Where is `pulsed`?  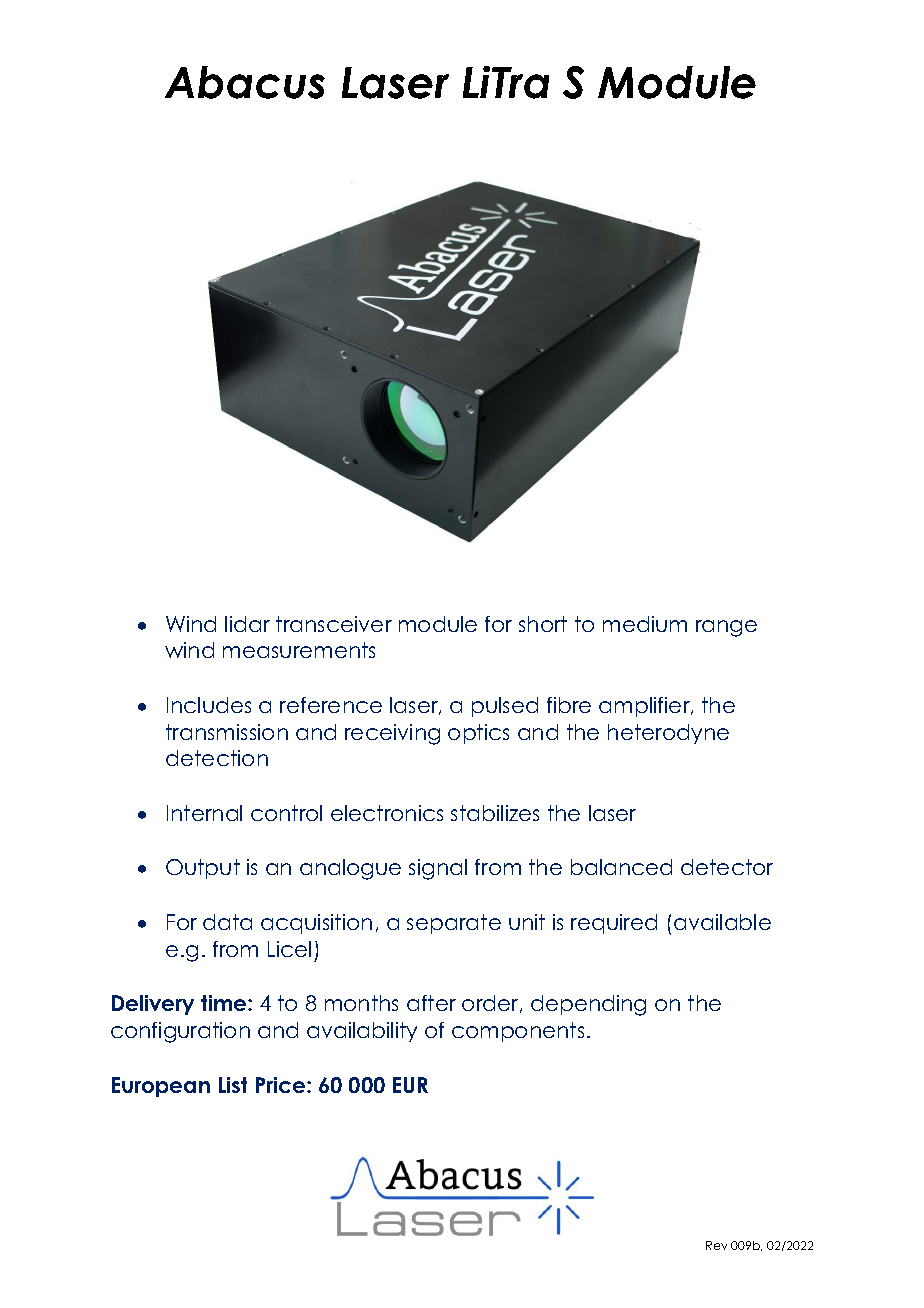 pulsed is located at coordinates (505, 707).
